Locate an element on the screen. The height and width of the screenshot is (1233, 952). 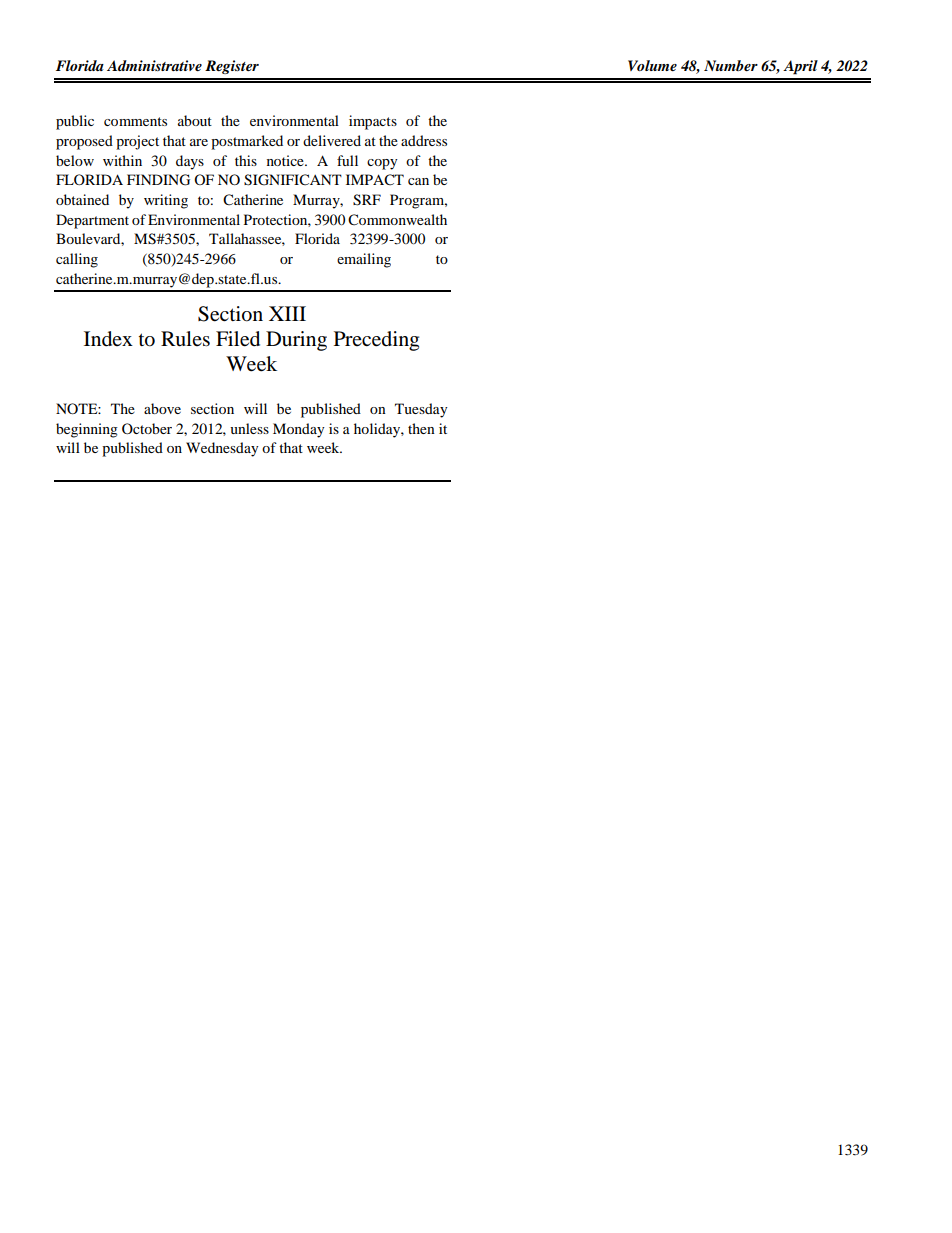
Administrative is located at coordinates (154, 65).
